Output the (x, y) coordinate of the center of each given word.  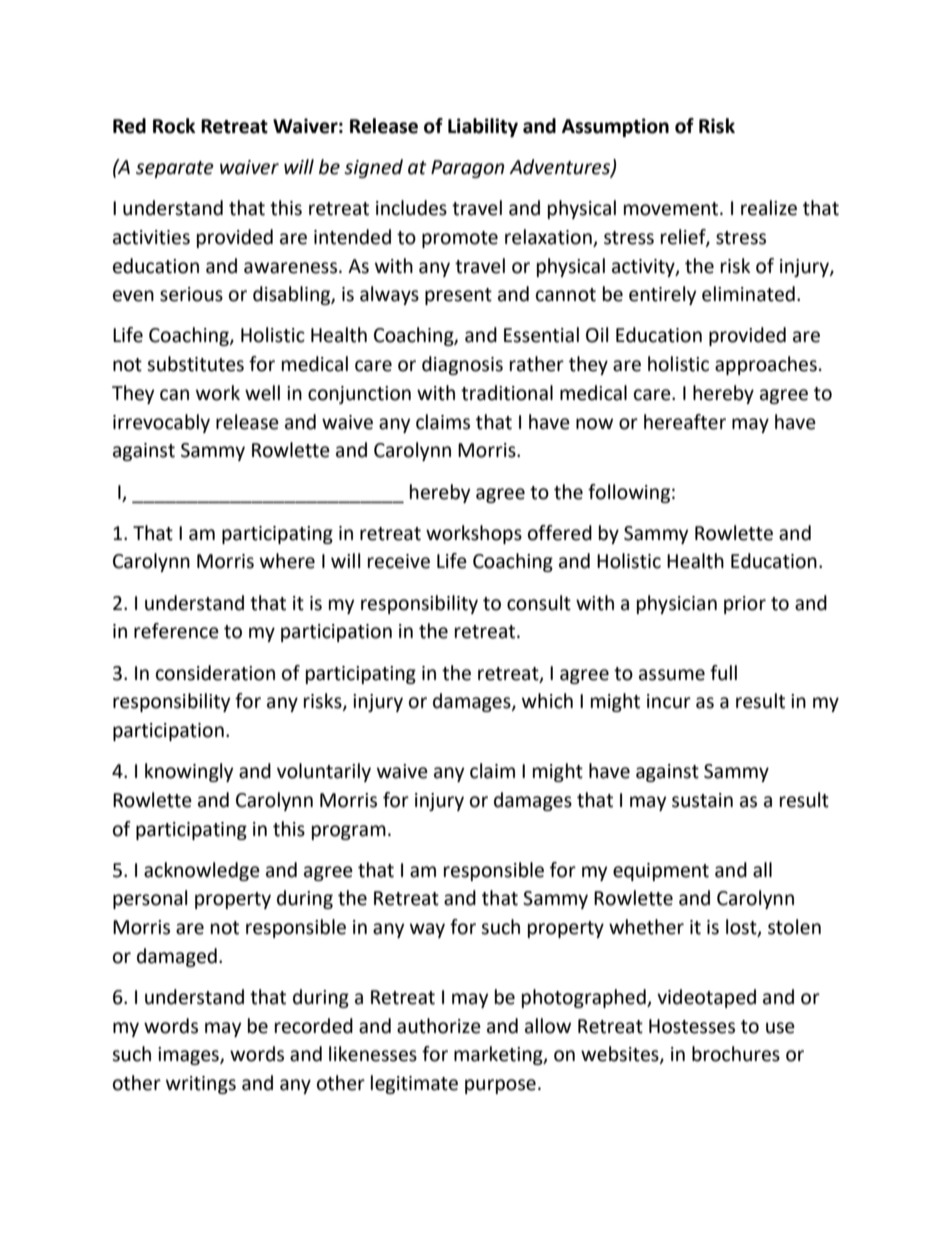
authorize (439, 1026)
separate (175, 169)
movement (672, 209)
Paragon (467, 169)
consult (539, 603)
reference (176, 631)
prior (745, 605)
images (189, 1056)
